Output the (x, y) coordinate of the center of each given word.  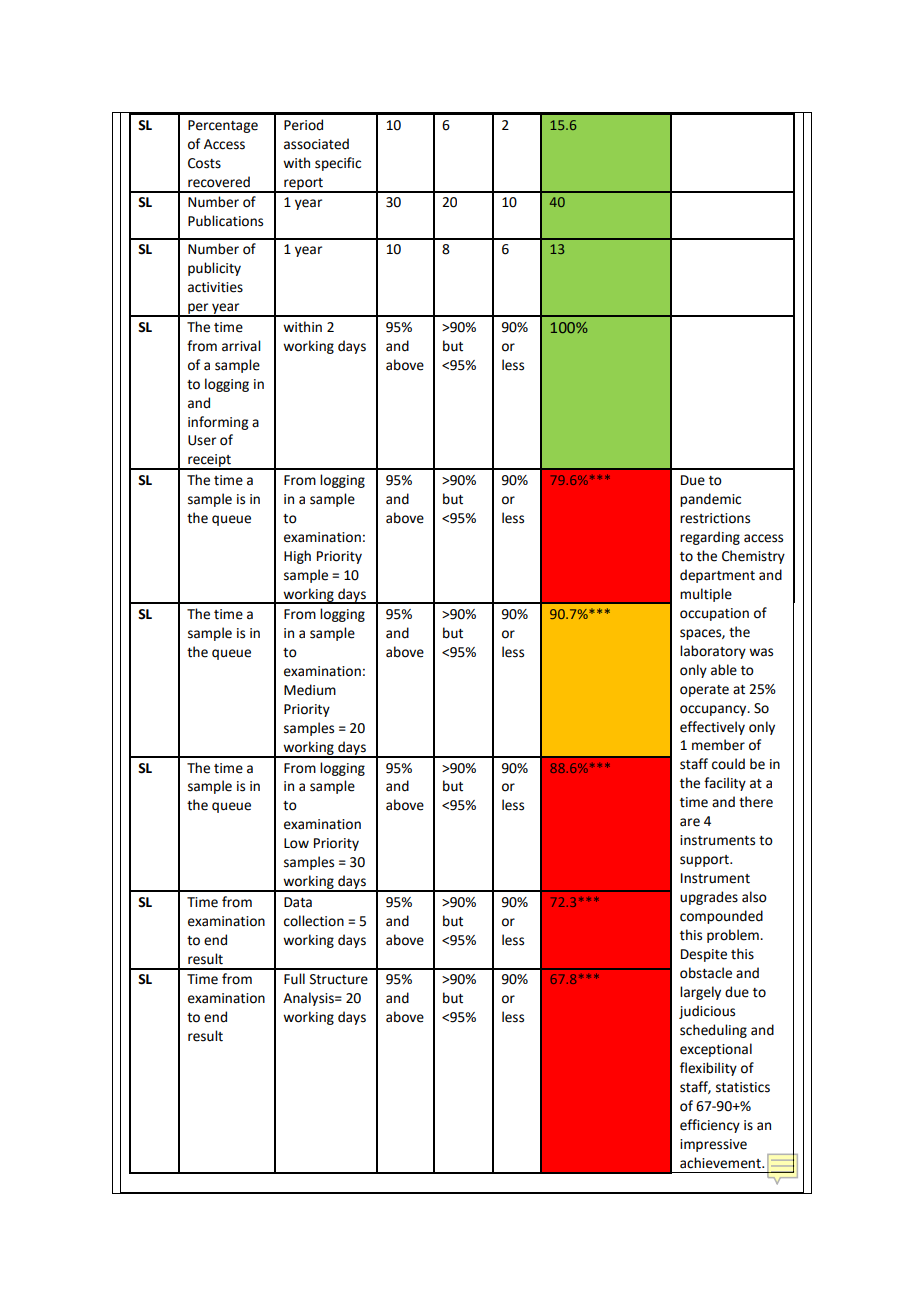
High (297, 557)
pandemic (710, 500)
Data (298, 902)
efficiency (710, 1126)
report (303, 185)
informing (218, 423)
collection (314, 921)
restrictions (715, 518)
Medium (310, 690)
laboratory (713, 652)
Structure (339, 979)
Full (294, 979)
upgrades (709, 898)
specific (338, 164)
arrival (241, 346)
